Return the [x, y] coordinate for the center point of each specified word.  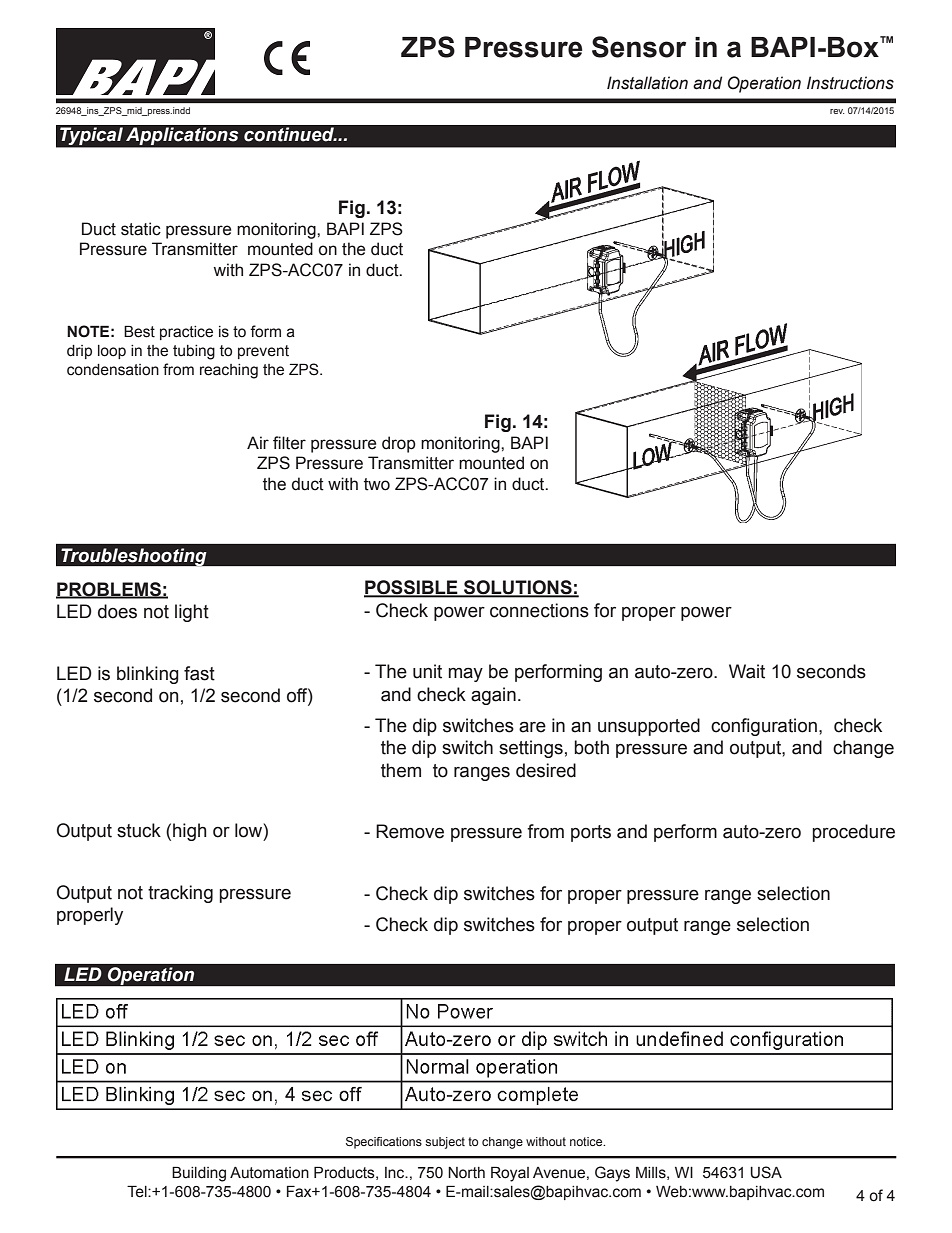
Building [199, 1174]
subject [445, 1143]
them [401, 770]
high [190, 832]
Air [258, 442]
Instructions [850, 83]
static [141, 229]
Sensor [639, 47]
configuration [764, 727]
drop [399, 444]
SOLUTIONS [518, 588]
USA [766, 1172]
